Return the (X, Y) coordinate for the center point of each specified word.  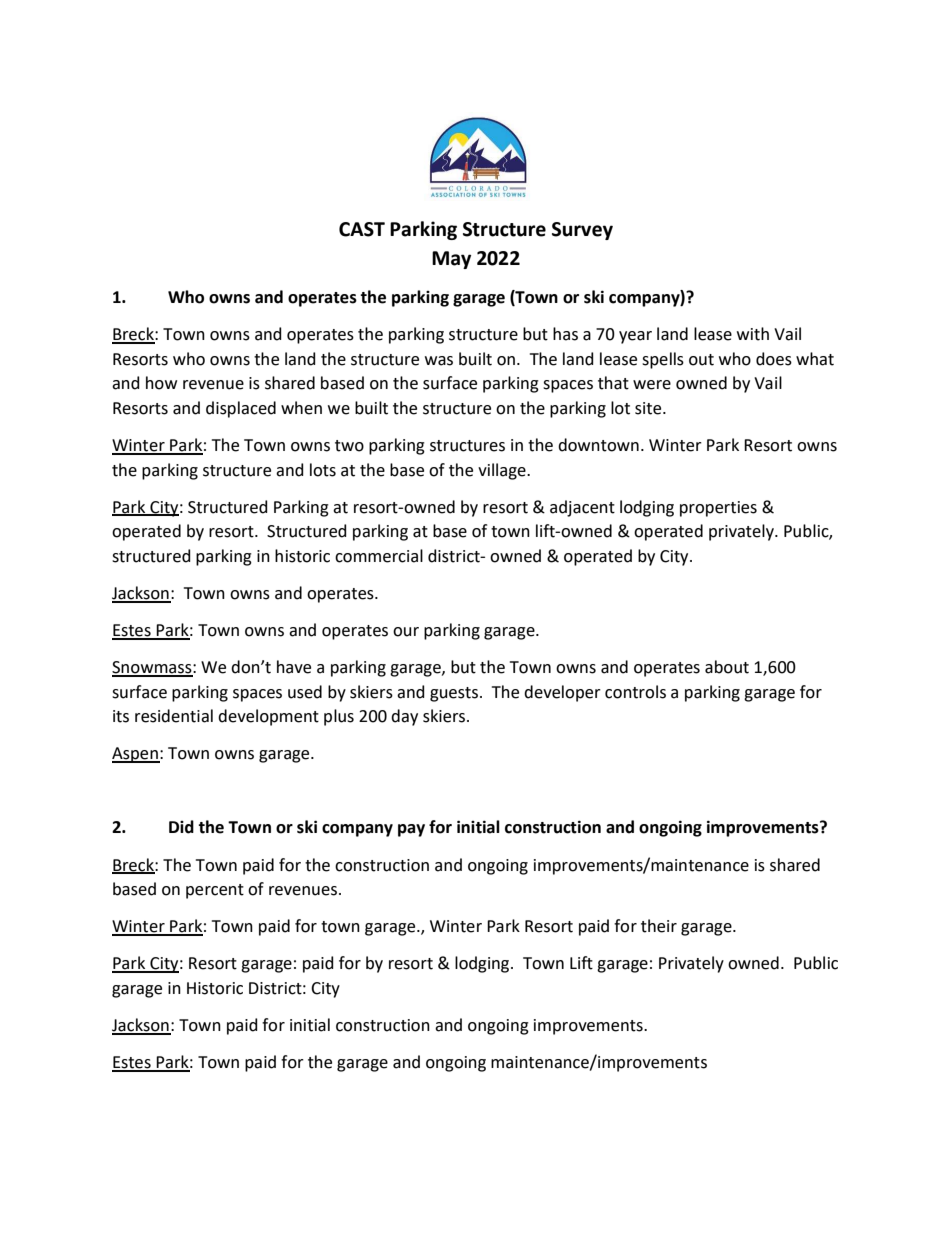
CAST (362, 229)
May (451, 260)
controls (635, 692)
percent (215, 891)
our (406, 632)
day (404, 717)
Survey (582, 231)
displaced (241, 409)
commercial (379, 556)
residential (174, 716)
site (649, 408)
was (439, 361)
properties (718, 509)
